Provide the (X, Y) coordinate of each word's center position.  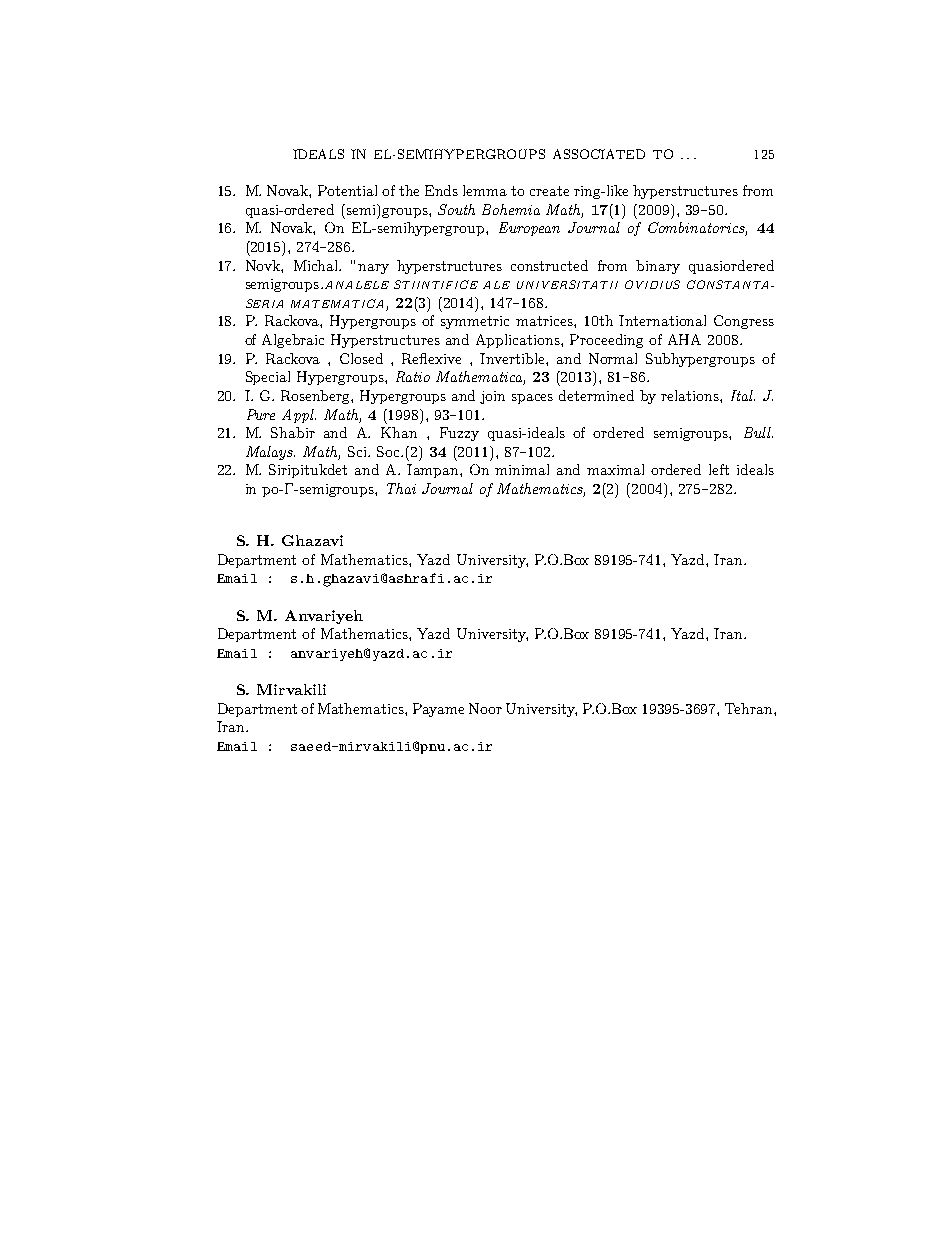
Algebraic (293, 341)
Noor (485, 708)
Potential (347, 190)
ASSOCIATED (599, 154)
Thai (401, 488)
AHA (684, 339)
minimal (522, 469)
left (719, 469)
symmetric (475, 322)
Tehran (750, 708)
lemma (485, 190)
